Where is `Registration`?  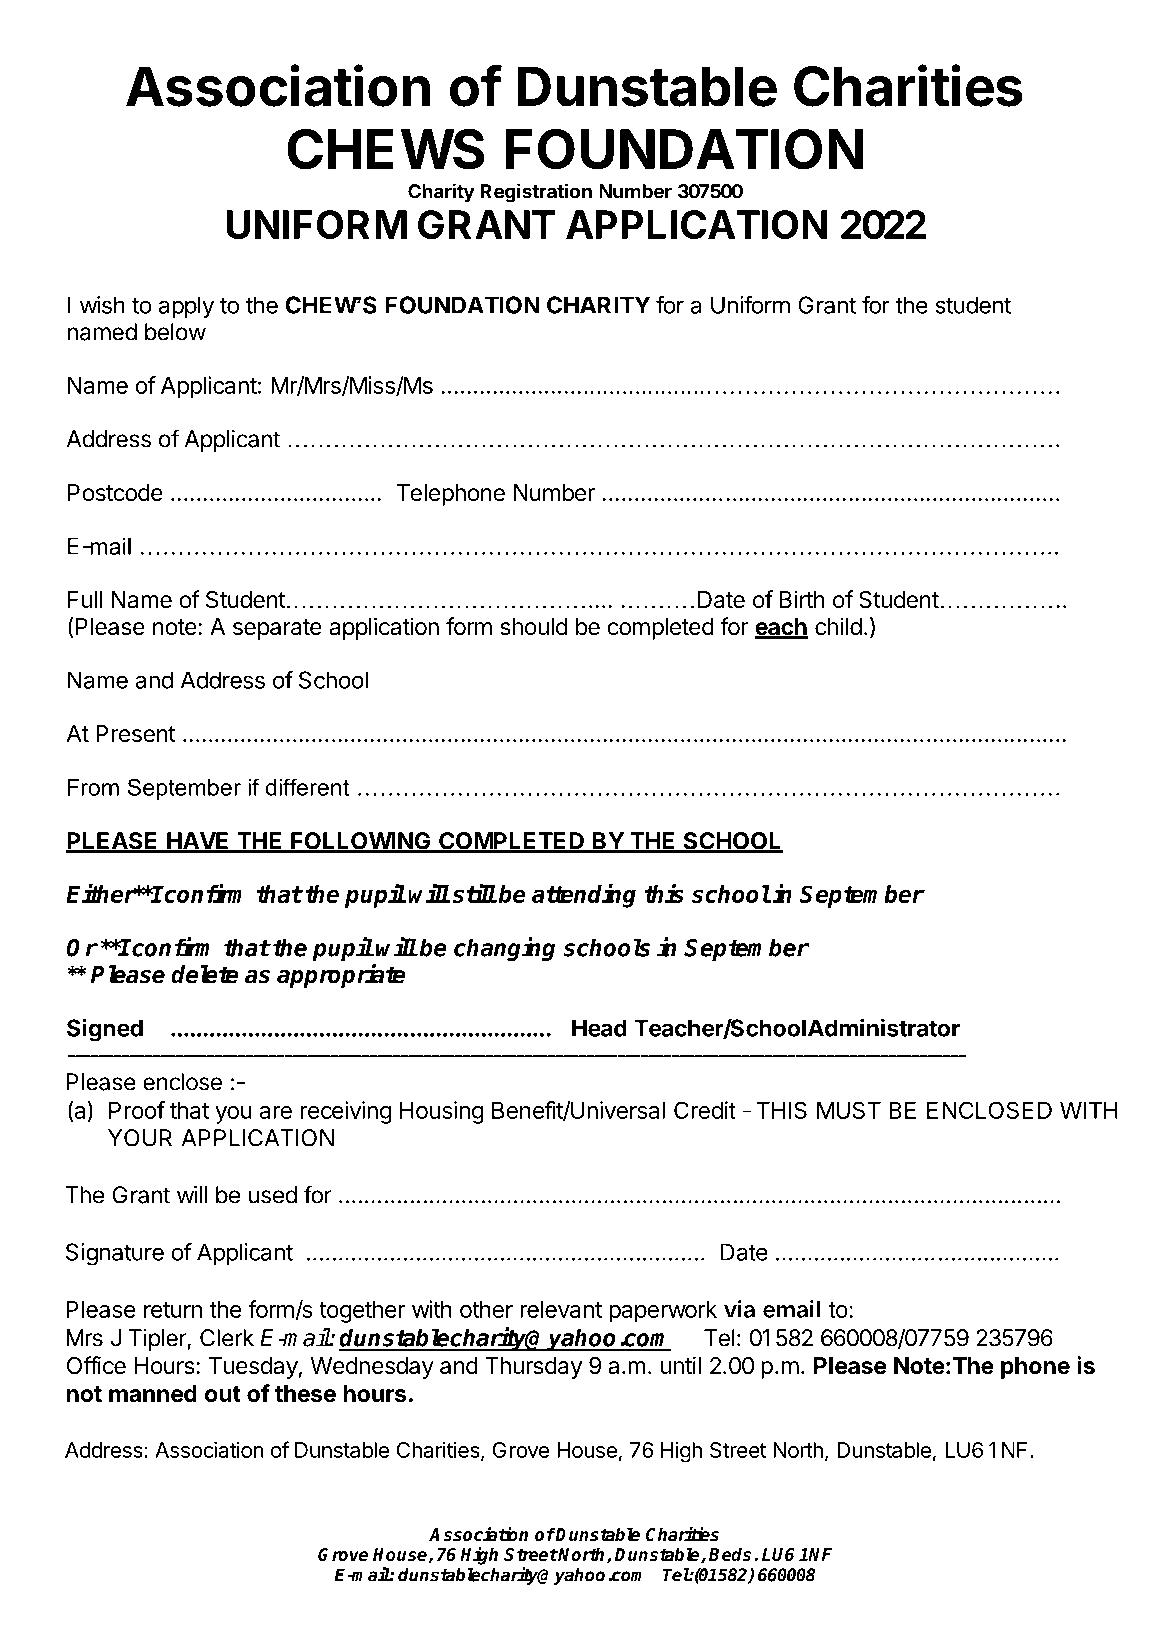
Registration is located at coordinates (536, 193).
